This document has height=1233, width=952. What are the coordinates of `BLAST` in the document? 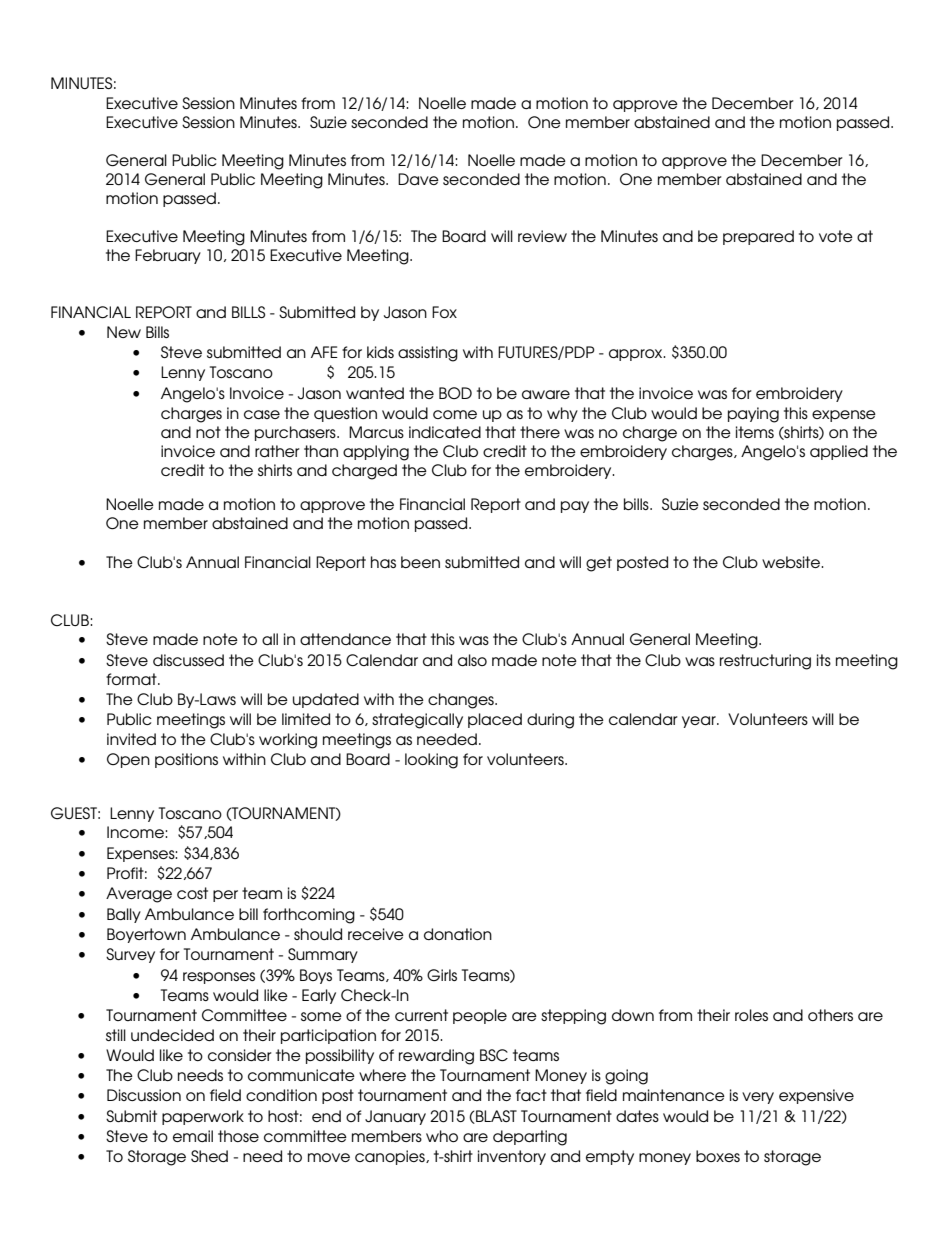 It's located at (495, 1117).
